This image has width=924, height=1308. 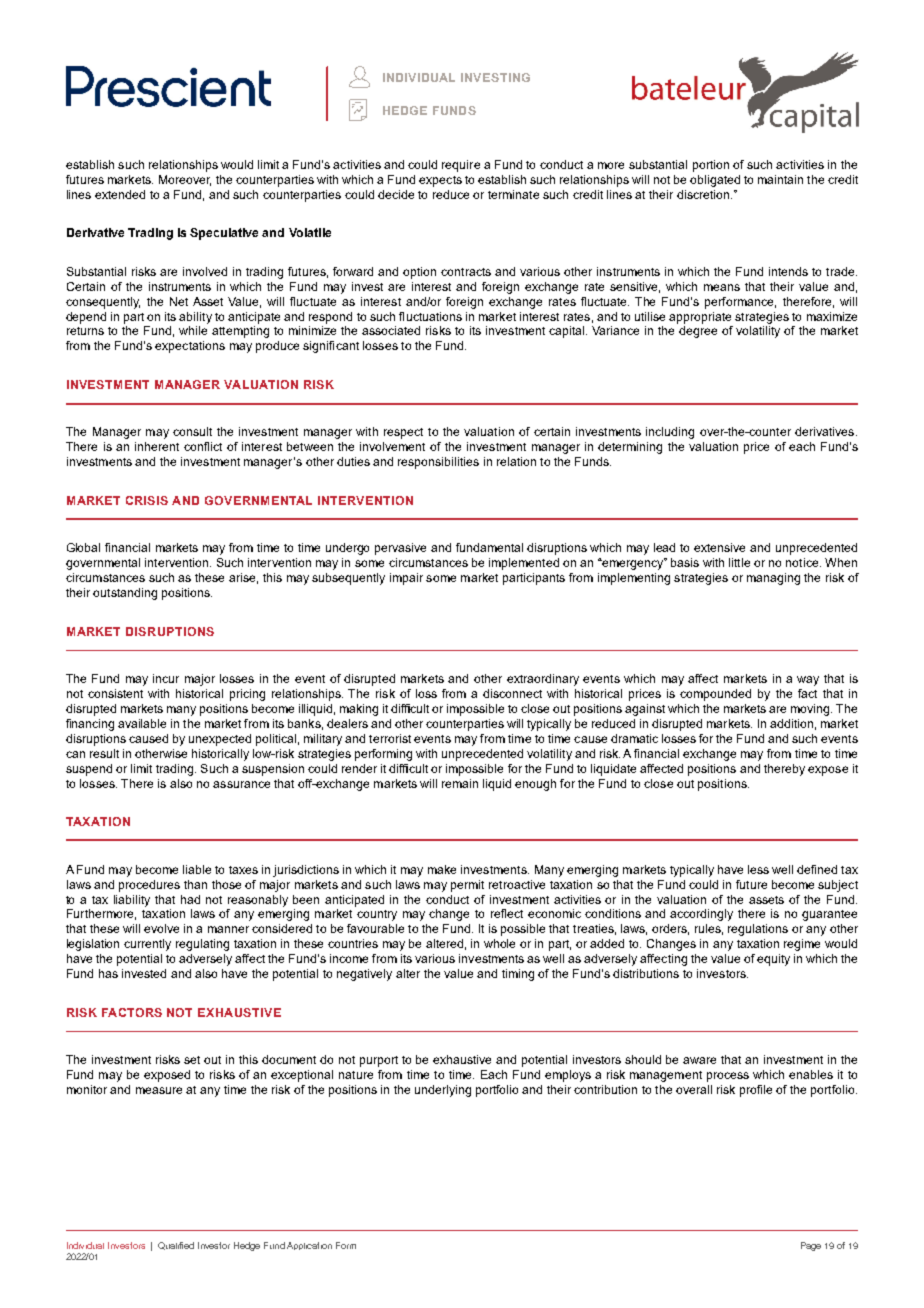 I want to click on currently, so click(x=147, y=945).
